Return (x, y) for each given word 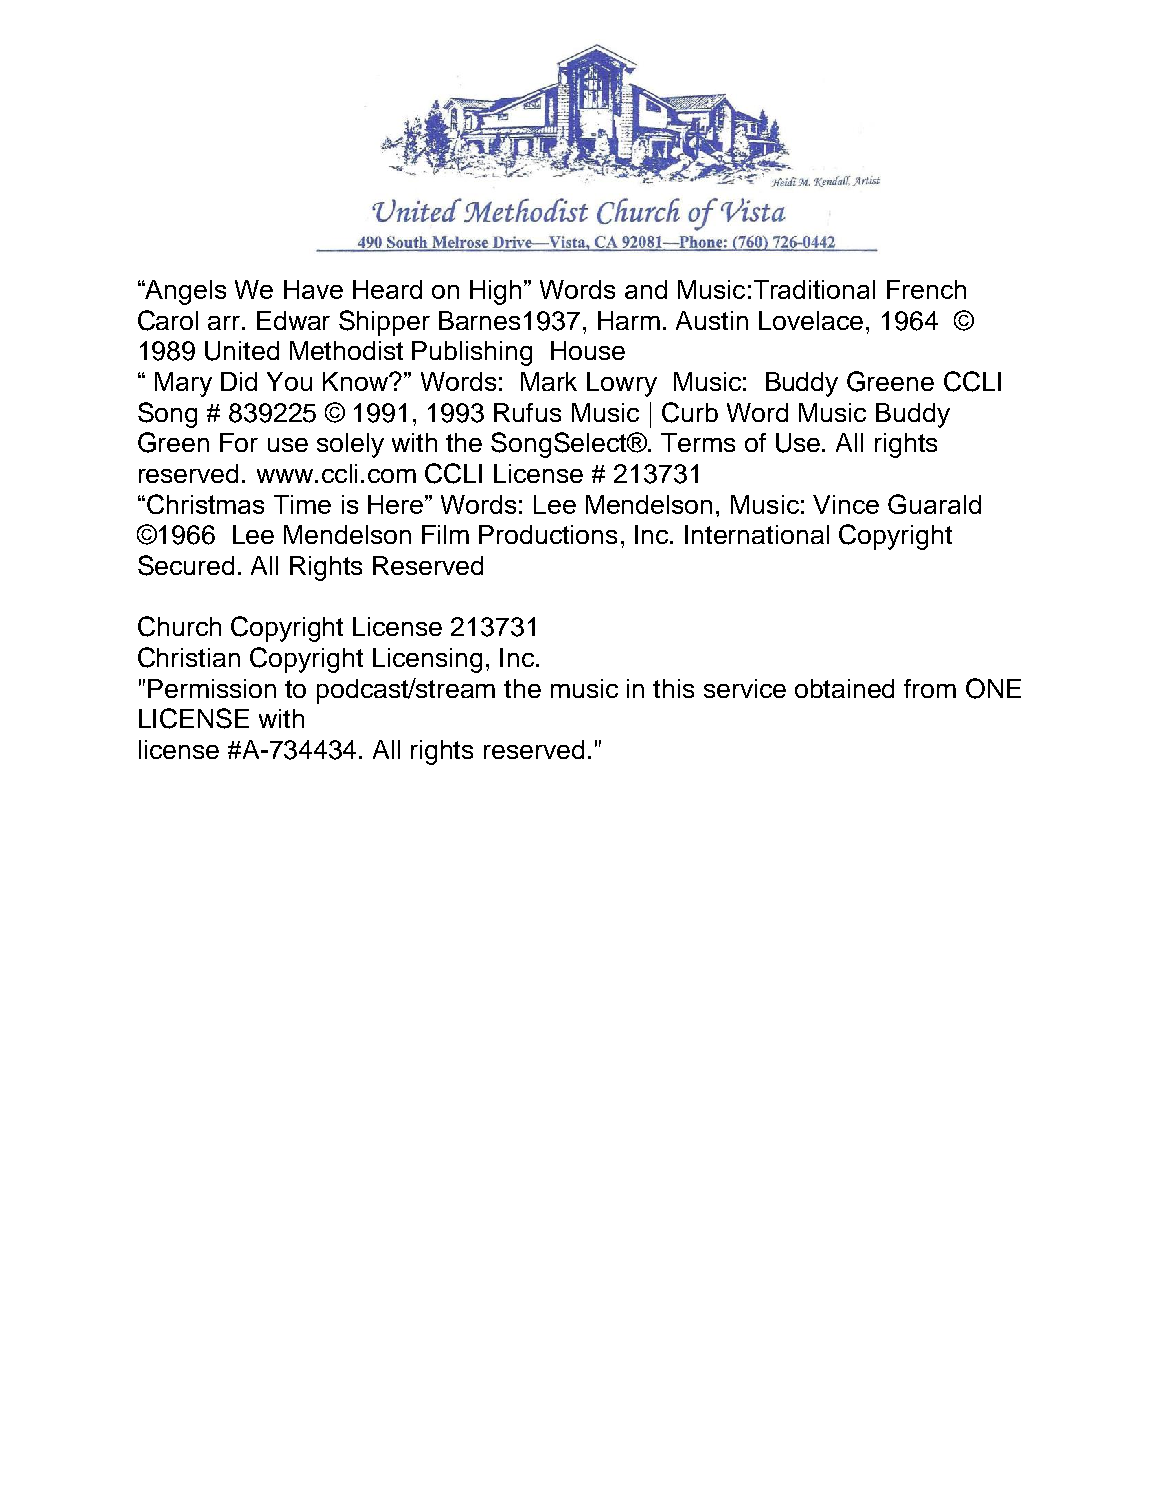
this (673, 688)
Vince (846, 504)
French (926, 289)
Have (313, 289)
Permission (212, 688)
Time (302, 504)
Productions (548, 534)
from (930, 688)
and (646, 289)
